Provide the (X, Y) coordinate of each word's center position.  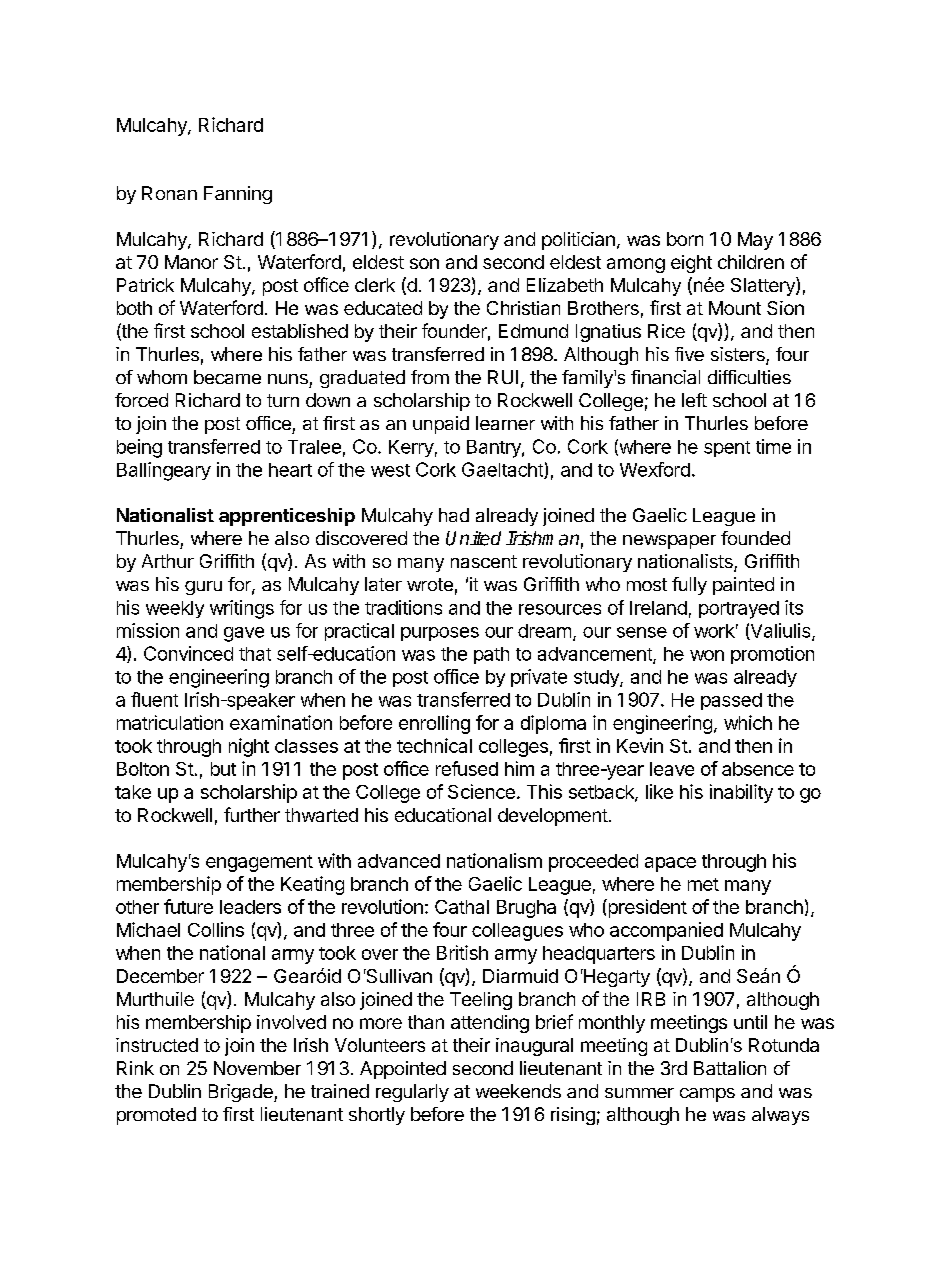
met (703, 884)
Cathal (462, 907)
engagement (259, 863)
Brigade (242, 1093)
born (685, 239)
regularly (412, 1093)
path (491, 655)
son (424, 263)
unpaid (441, 425)
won (707, 655)
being (139, 448)
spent (727, 449)
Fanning (238, 195)
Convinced (188, 653)
